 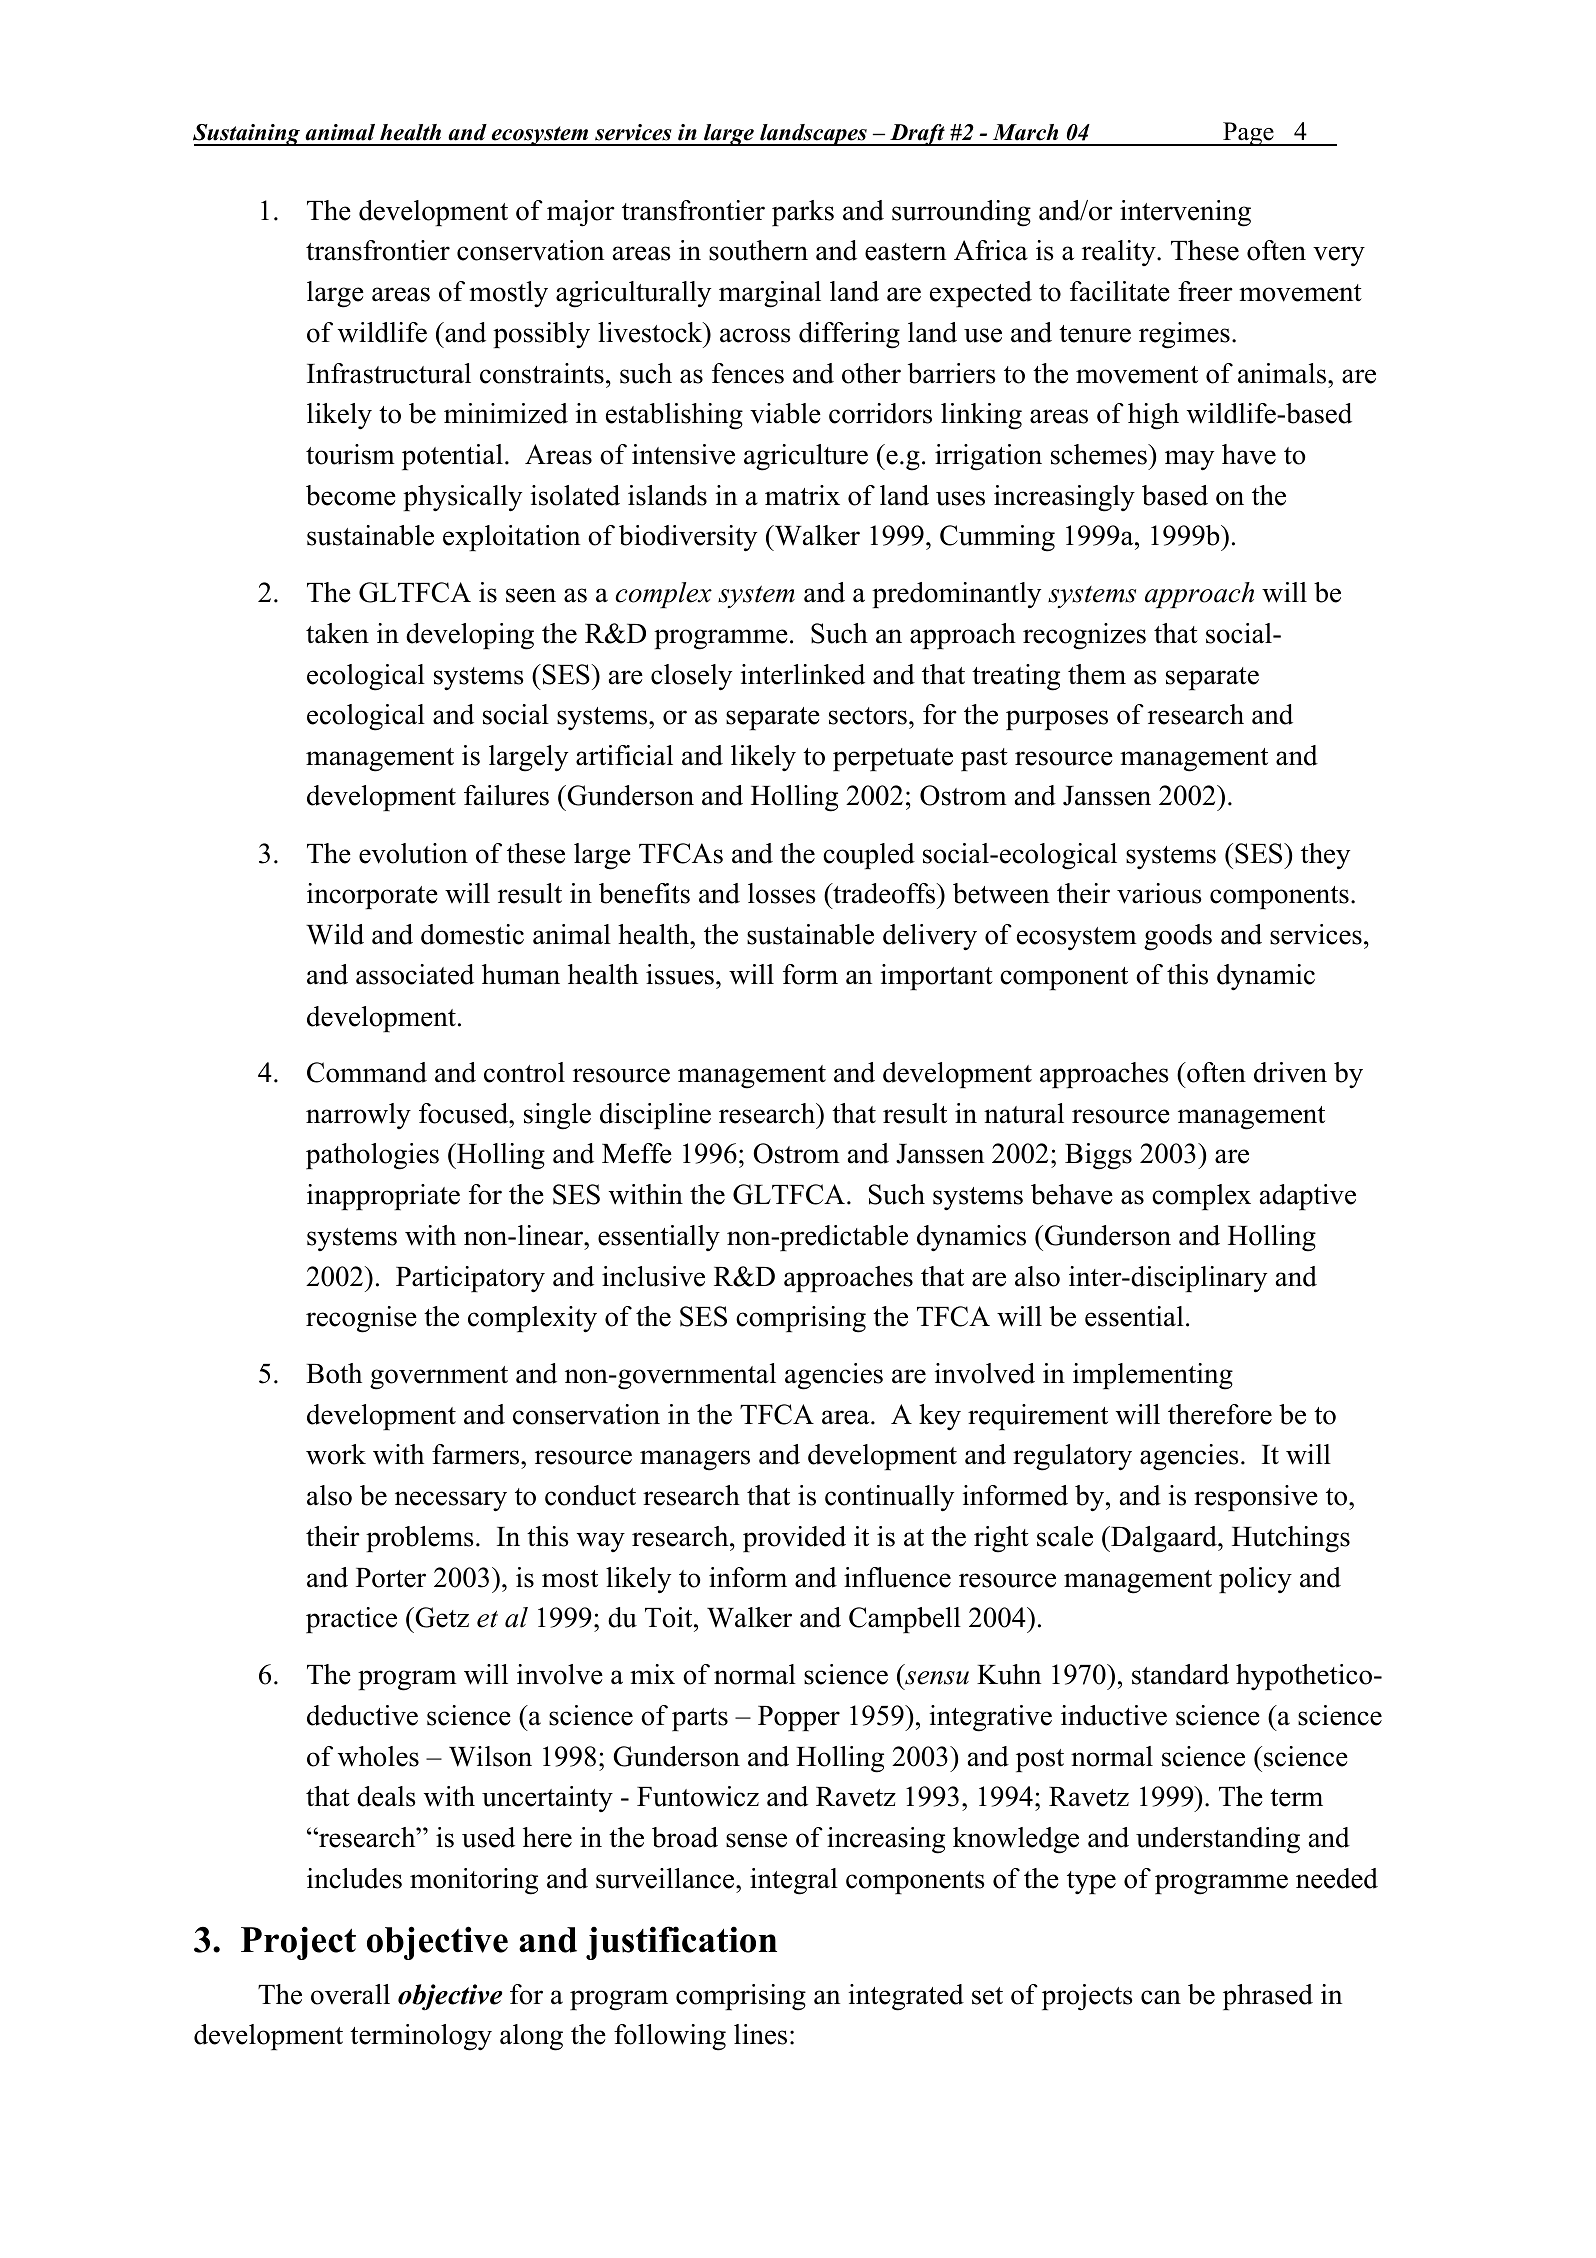 I want to click on discipline, so click(x=655, y=1116).
